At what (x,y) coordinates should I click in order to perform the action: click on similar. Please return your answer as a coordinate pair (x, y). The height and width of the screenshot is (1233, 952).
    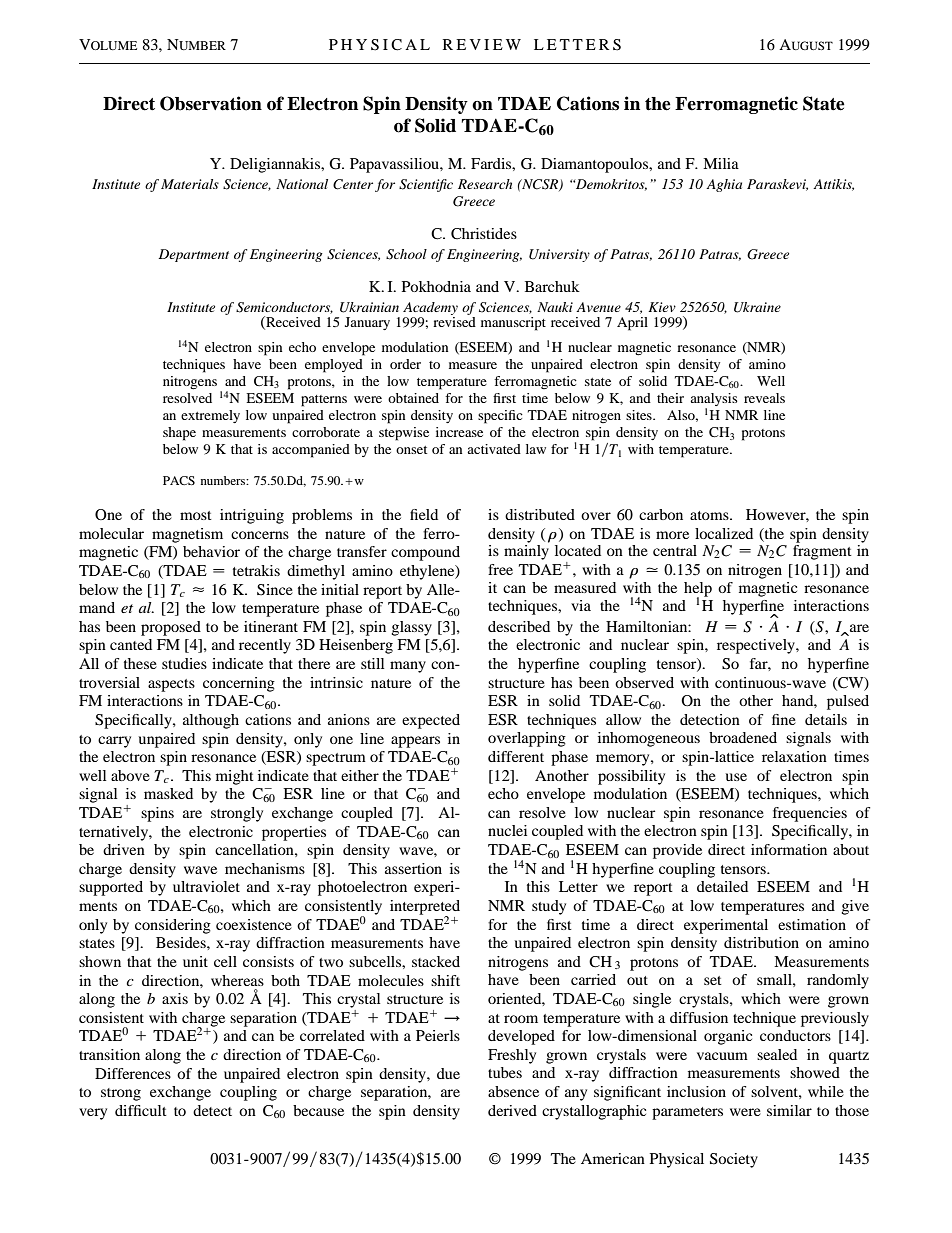
    Looking at the image, I should click on (789, 1110).
